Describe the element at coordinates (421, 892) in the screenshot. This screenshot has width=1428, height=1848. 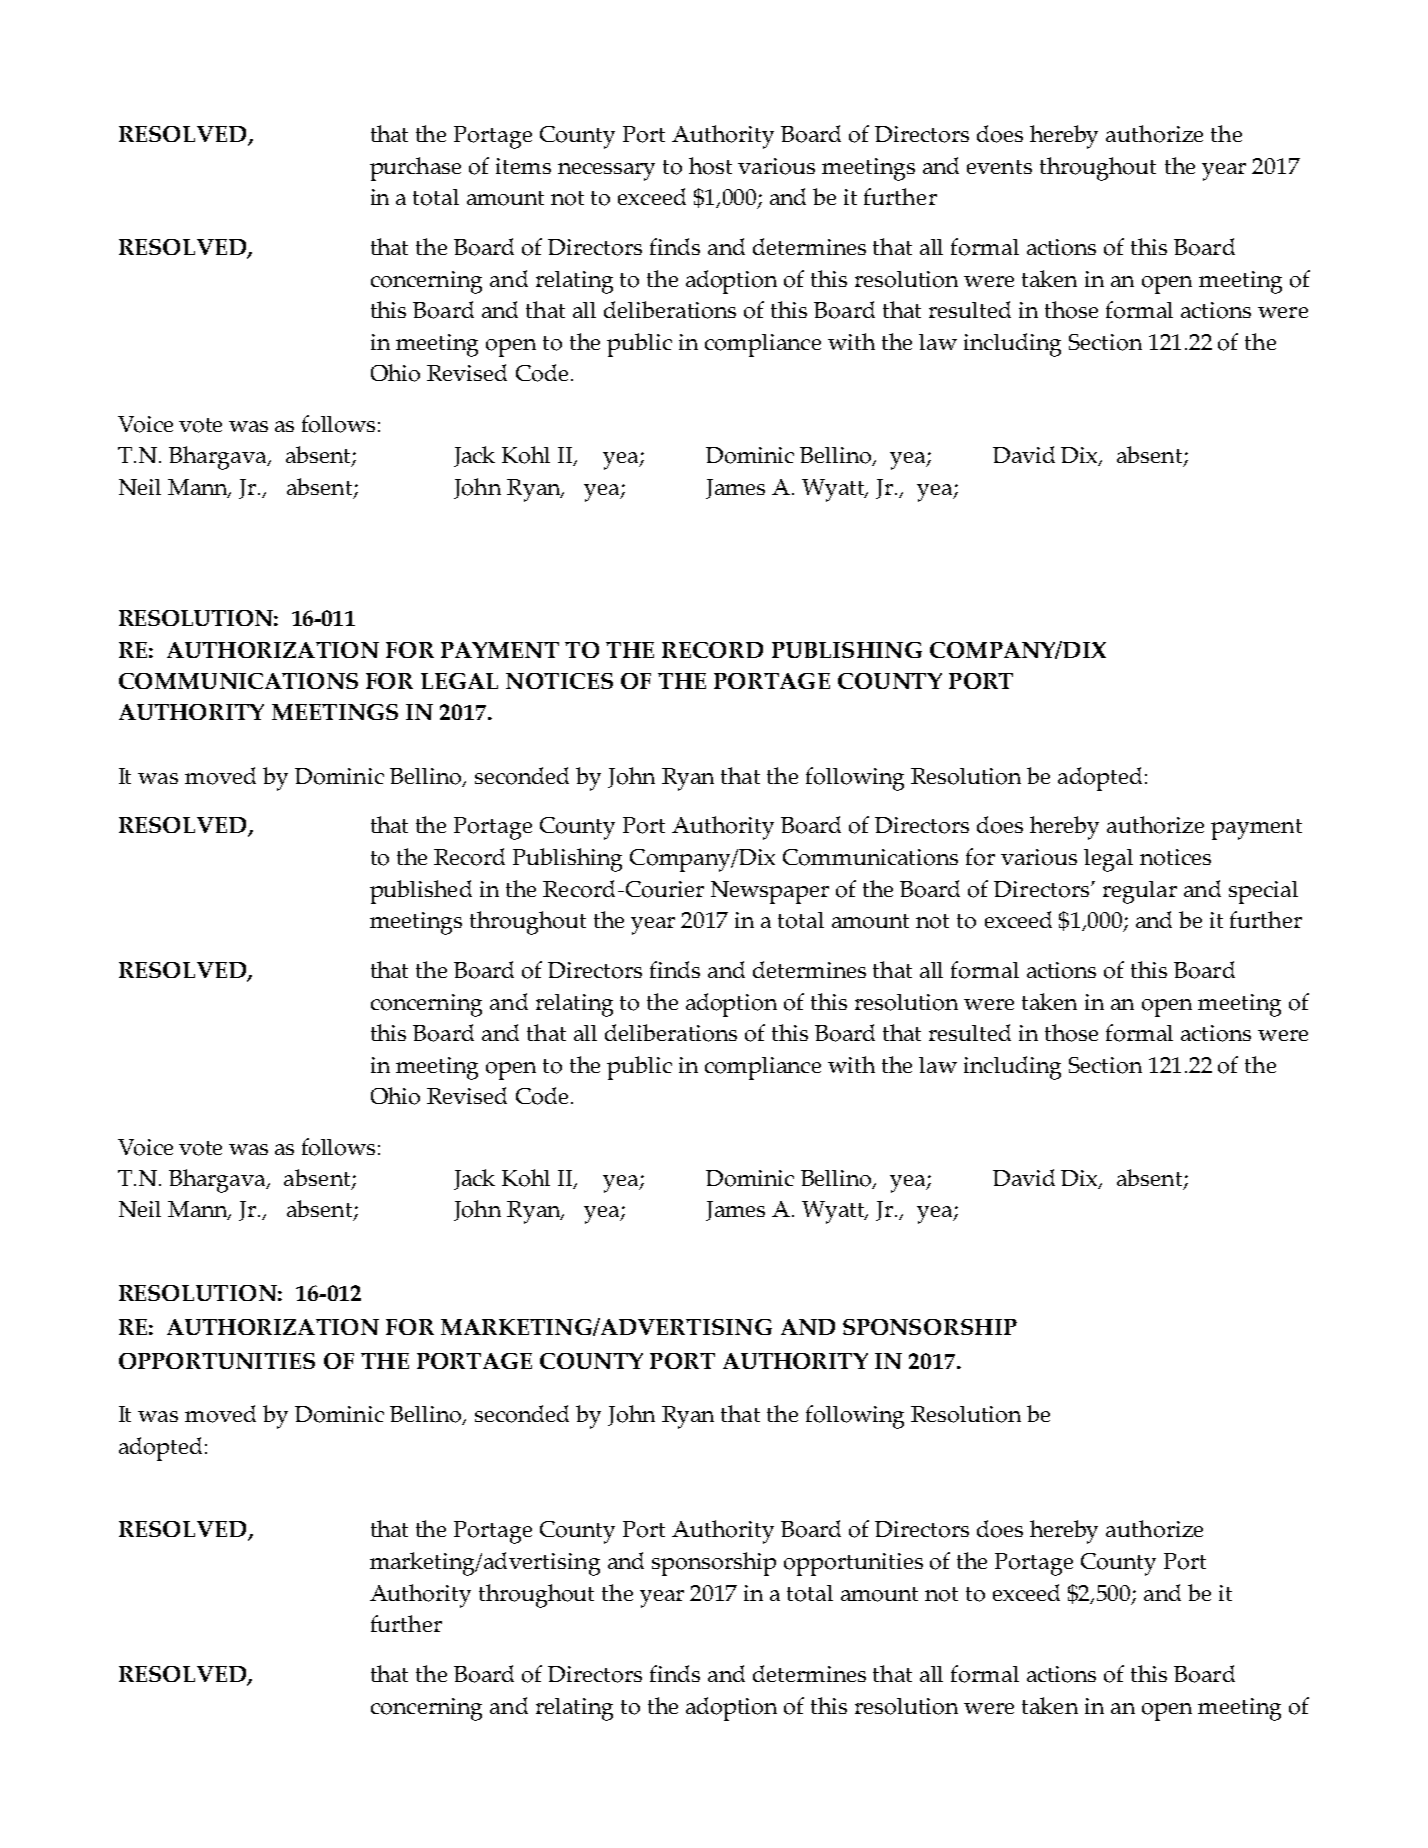
I see `published` at that location.
